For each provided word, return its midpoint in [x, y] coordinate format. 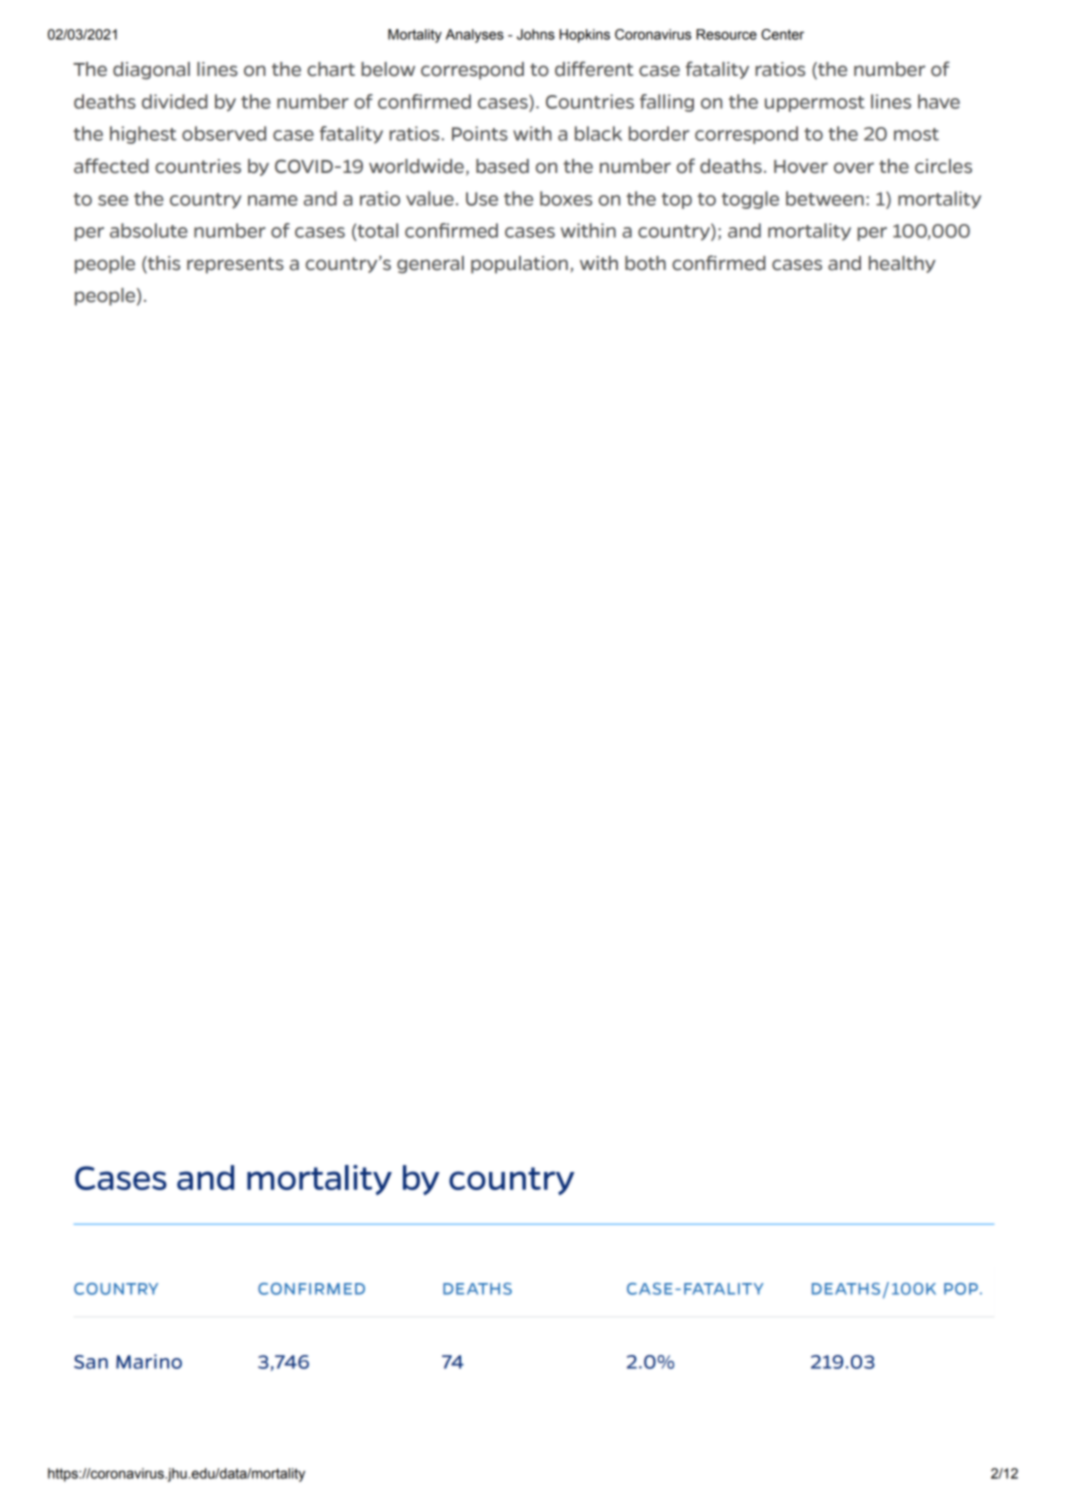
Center [782, 34]
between [825, 198]
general [430, 265]
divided [175, 101]
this [163, 263]
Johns [536, 34]
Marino [149, 1361]
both [645, 263]
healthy [902, 264]
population [519, 265]
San [91, 1362]
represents [235, 265]
